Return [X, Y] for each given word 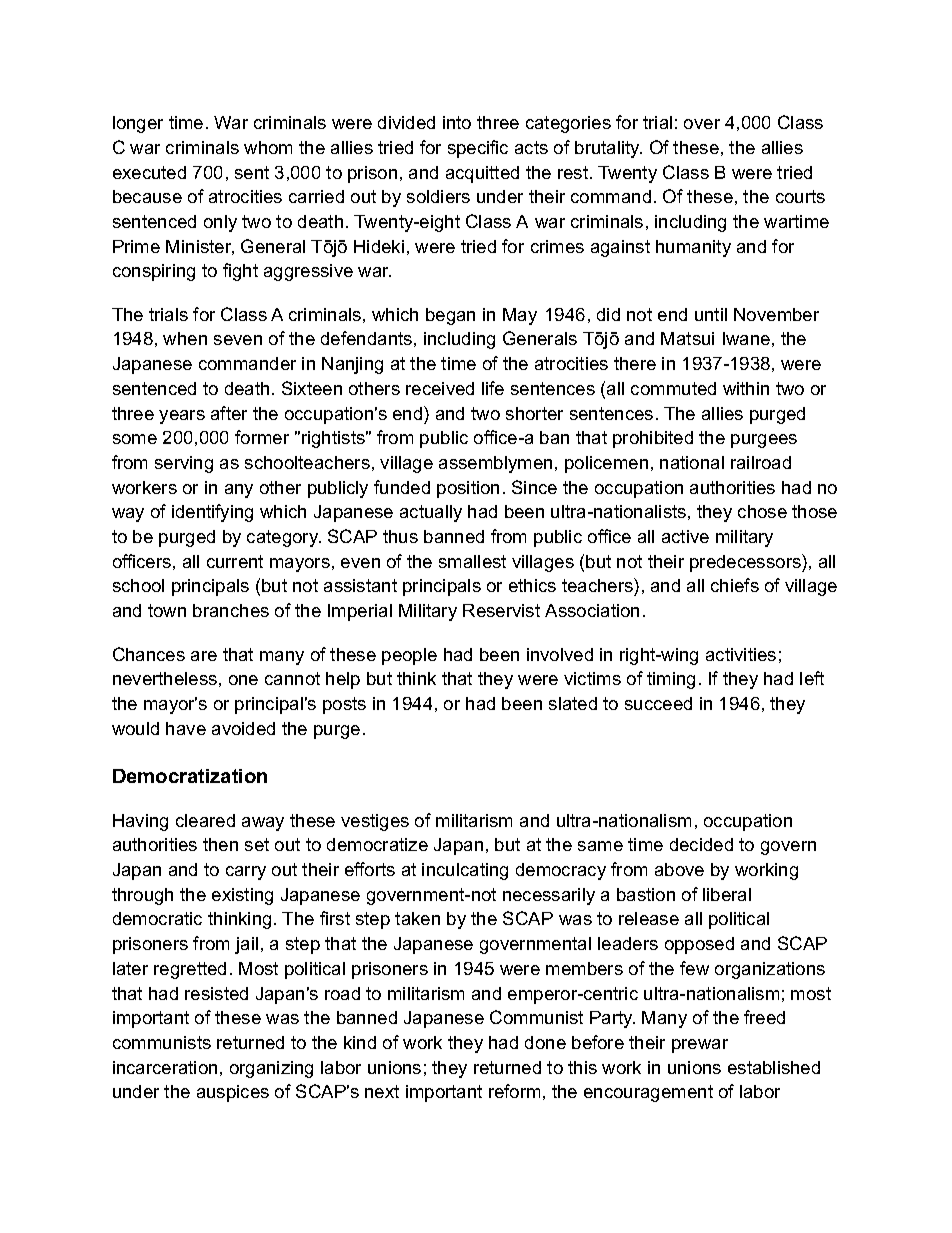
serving [184, 464]
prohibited [653, 439]
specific [478, 149]
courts [800, 196]
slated [573, 703]
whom [268, 147]
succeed [658, 703]
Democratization [190, 776]
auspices [233, 1093]
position [468, 489]
